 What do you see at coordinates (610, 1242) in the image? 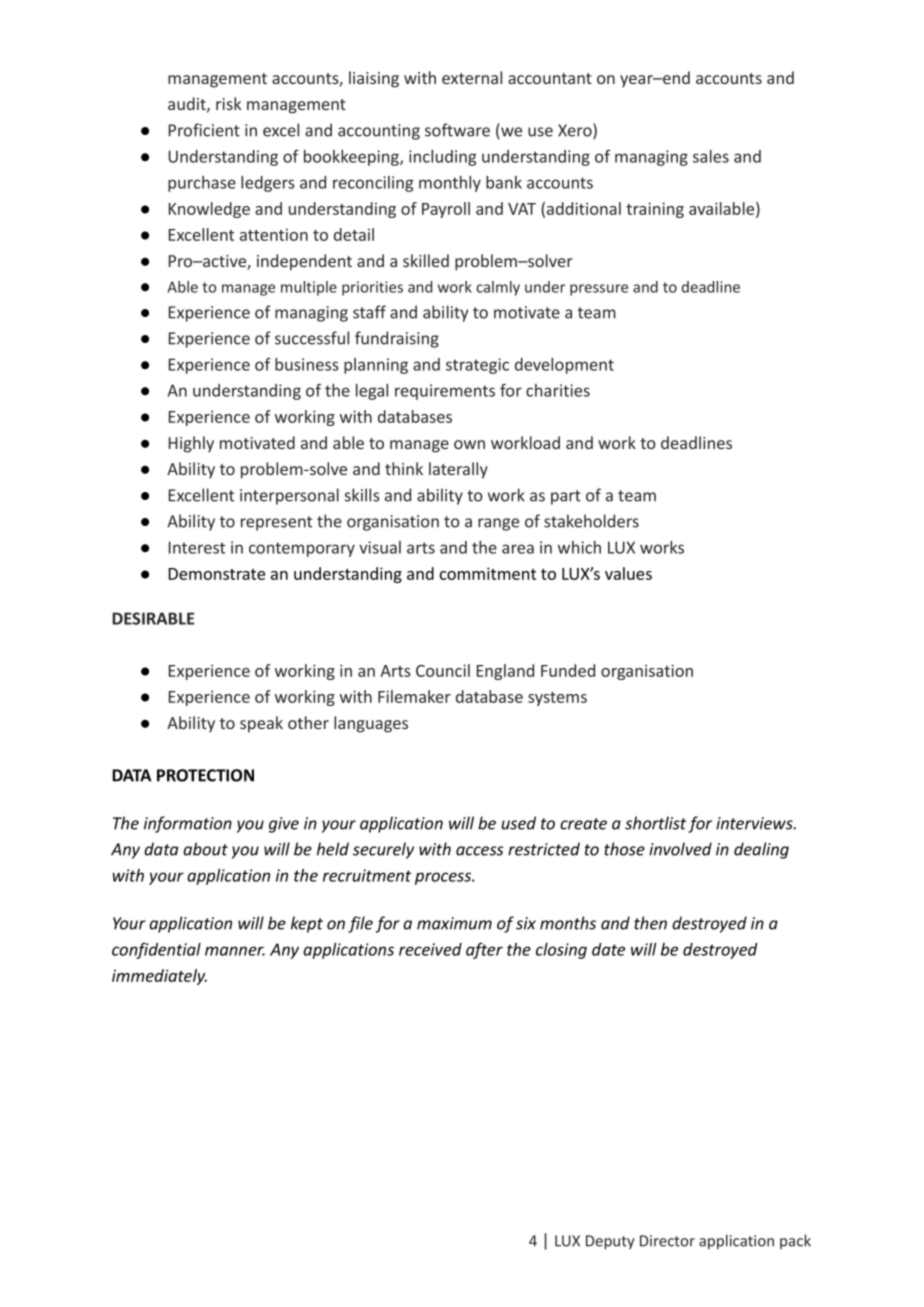
I see `Deputy` at bounding box center [610, 1242].
